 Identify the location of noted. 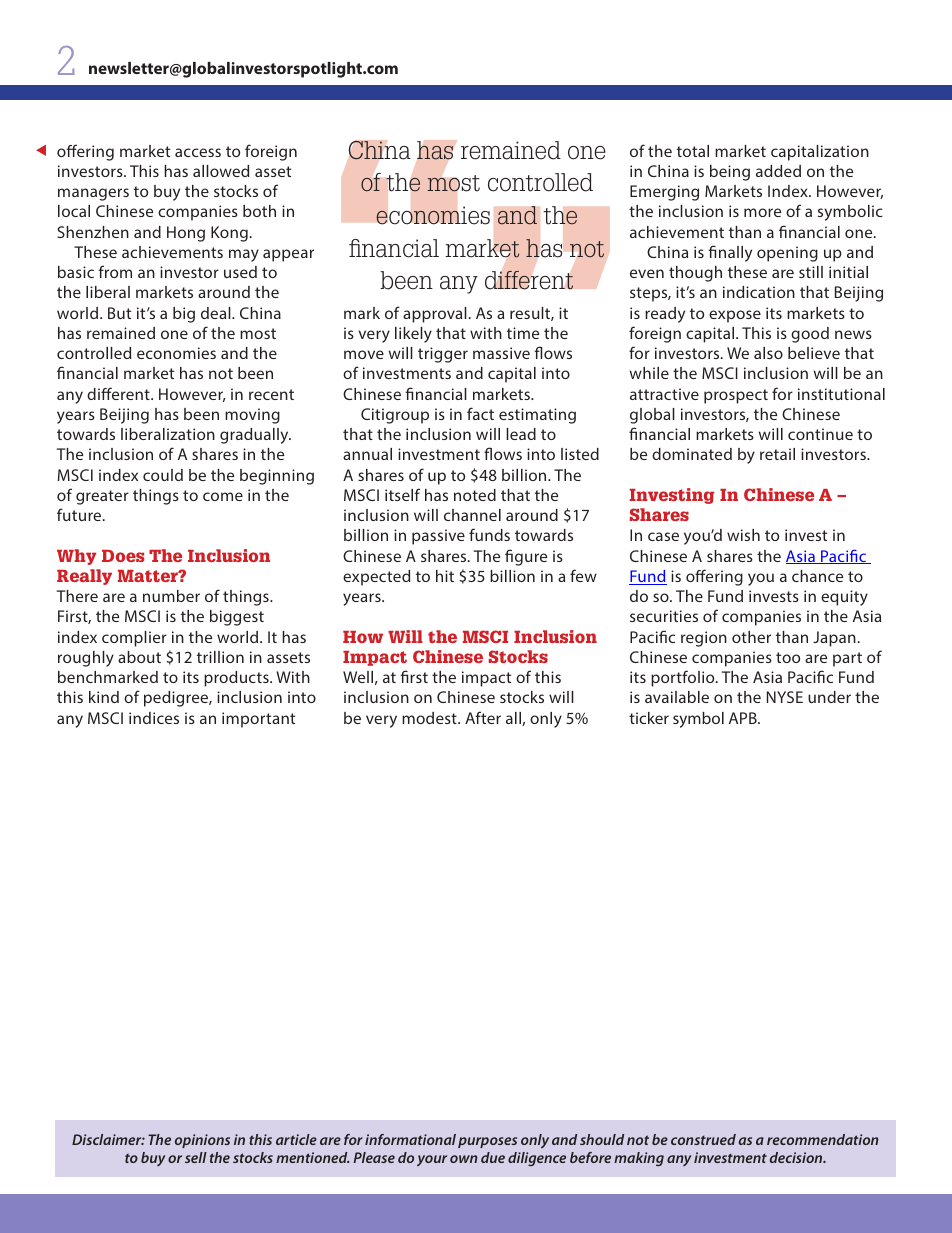
(475, 495).
